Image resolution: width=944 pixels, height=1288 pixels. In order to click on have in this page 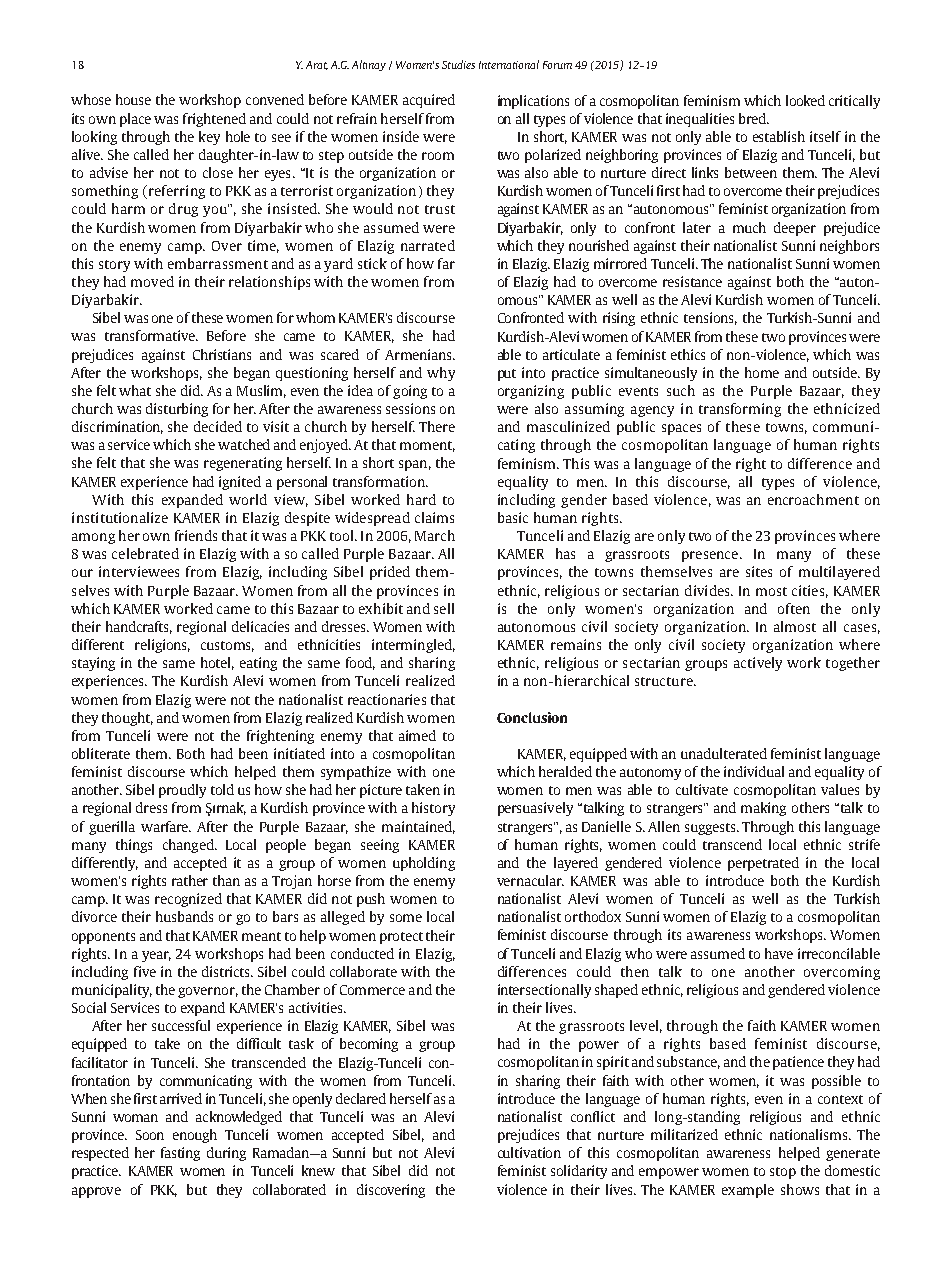, I will do `click(779, 953)`.
